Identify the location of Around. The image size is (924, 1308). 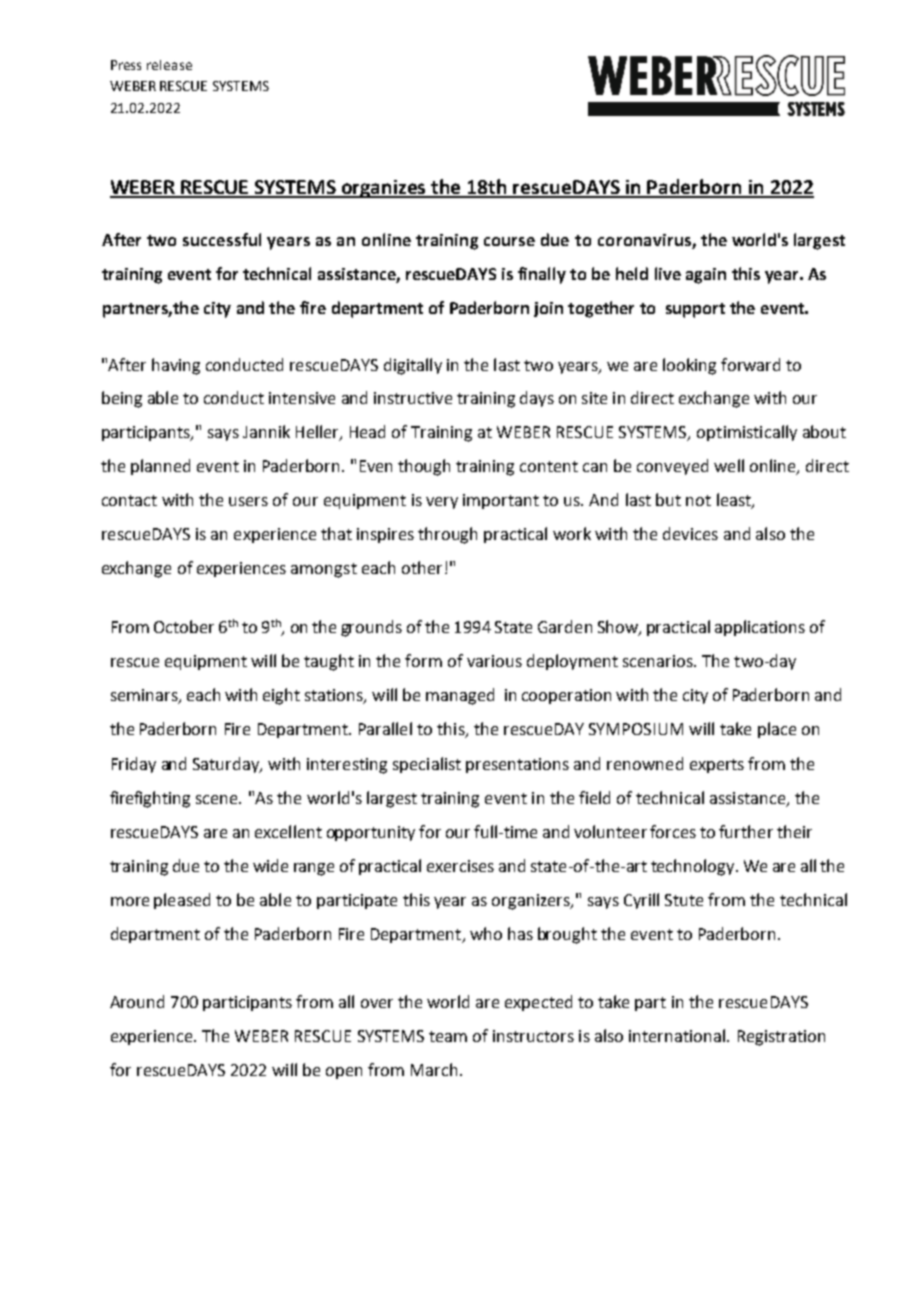
(137, 1001).
